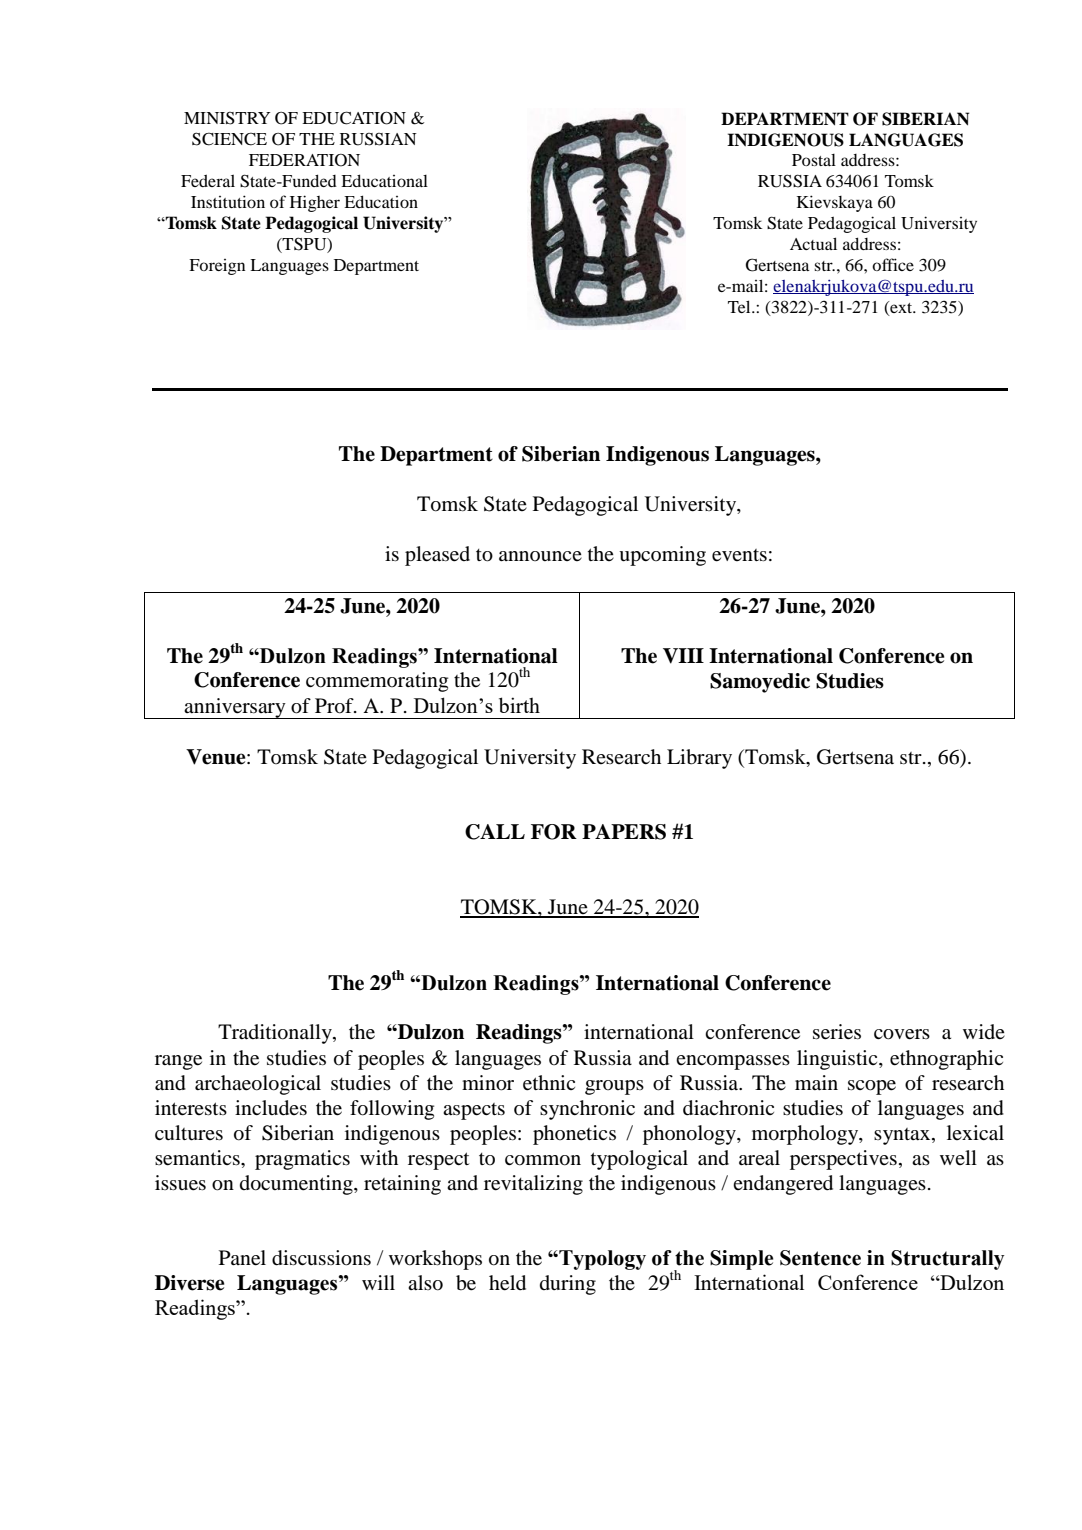 This screenshot has width=1082, height=1530. What do you see at coordinates (699, 759) in the screenshot?
I see `Library` at bounding box center [699, 759].
